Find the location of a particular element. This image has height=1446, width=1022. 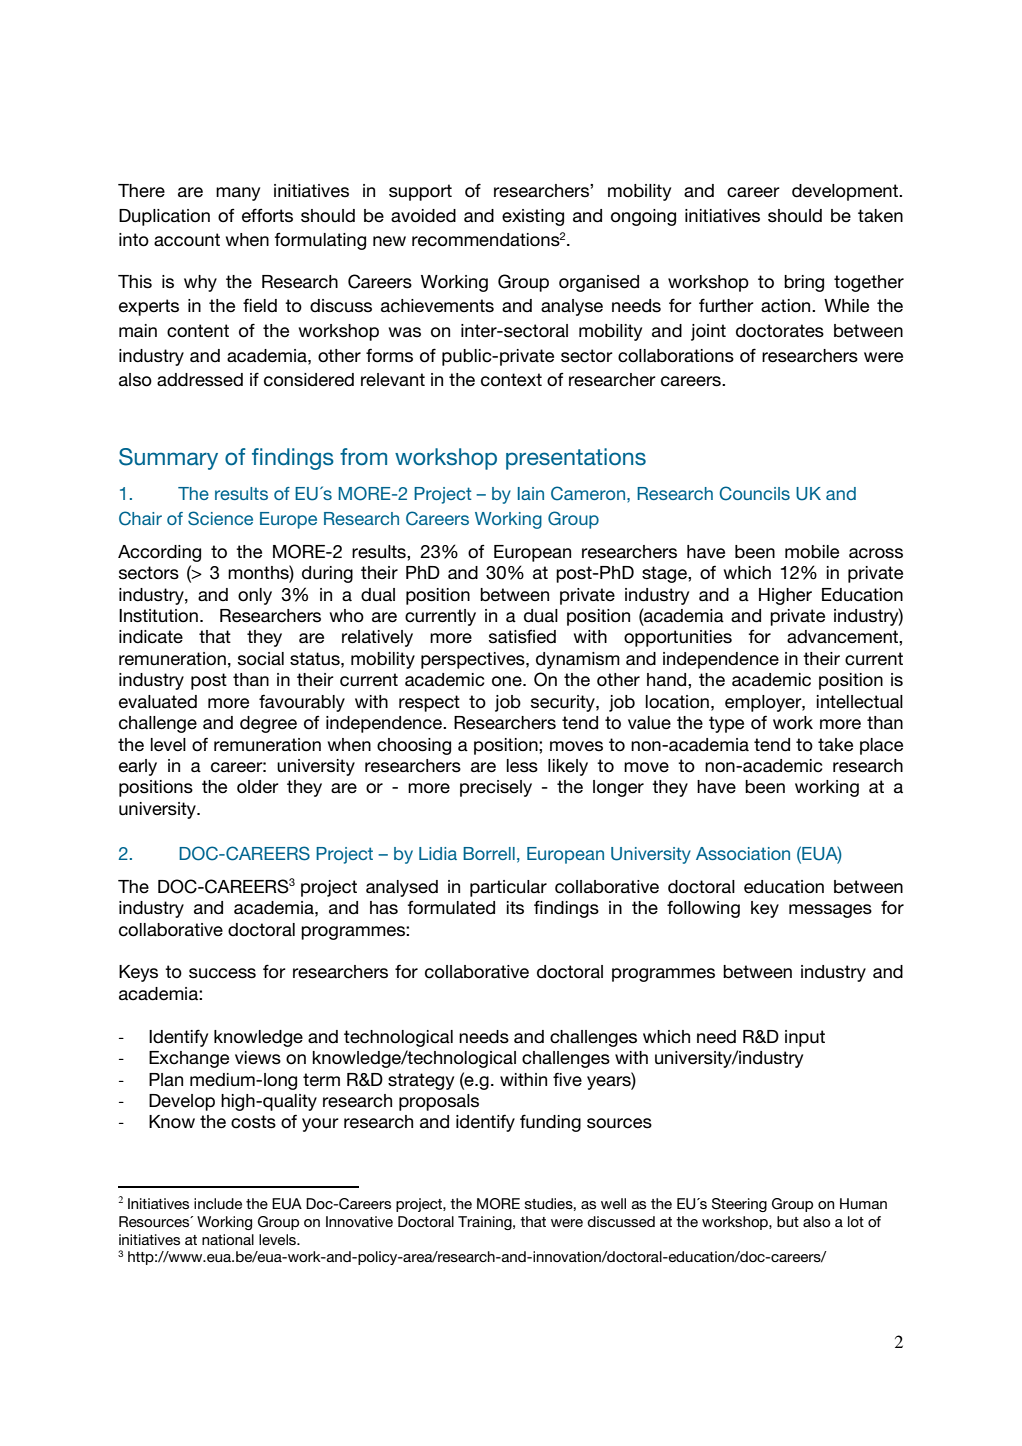

bring is located at coordinates (804, 283).
